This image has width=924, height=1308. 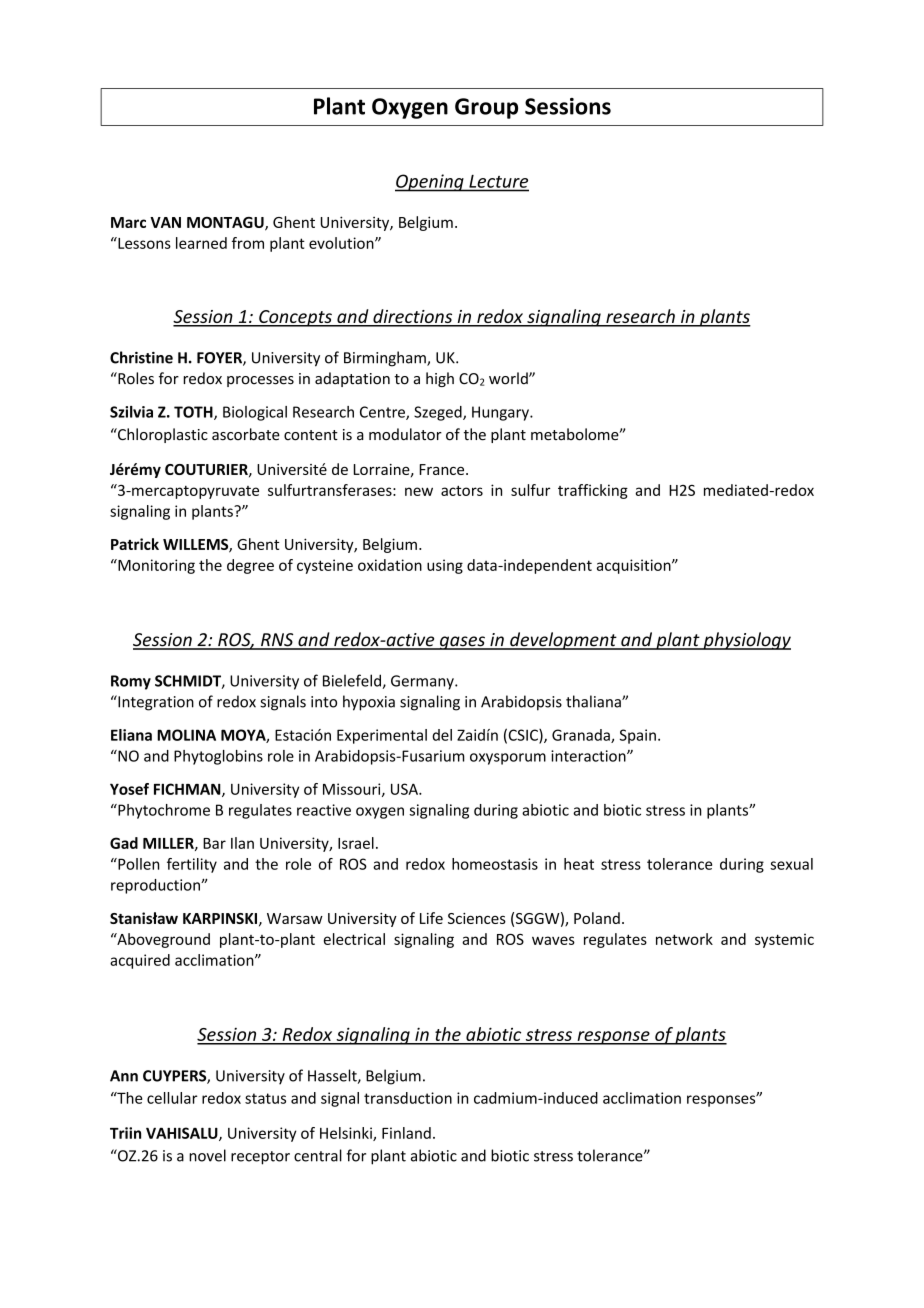 What do you see at coordinates (277, 641) in the image?
I see `RNS` at bounding box center [277, 641].
